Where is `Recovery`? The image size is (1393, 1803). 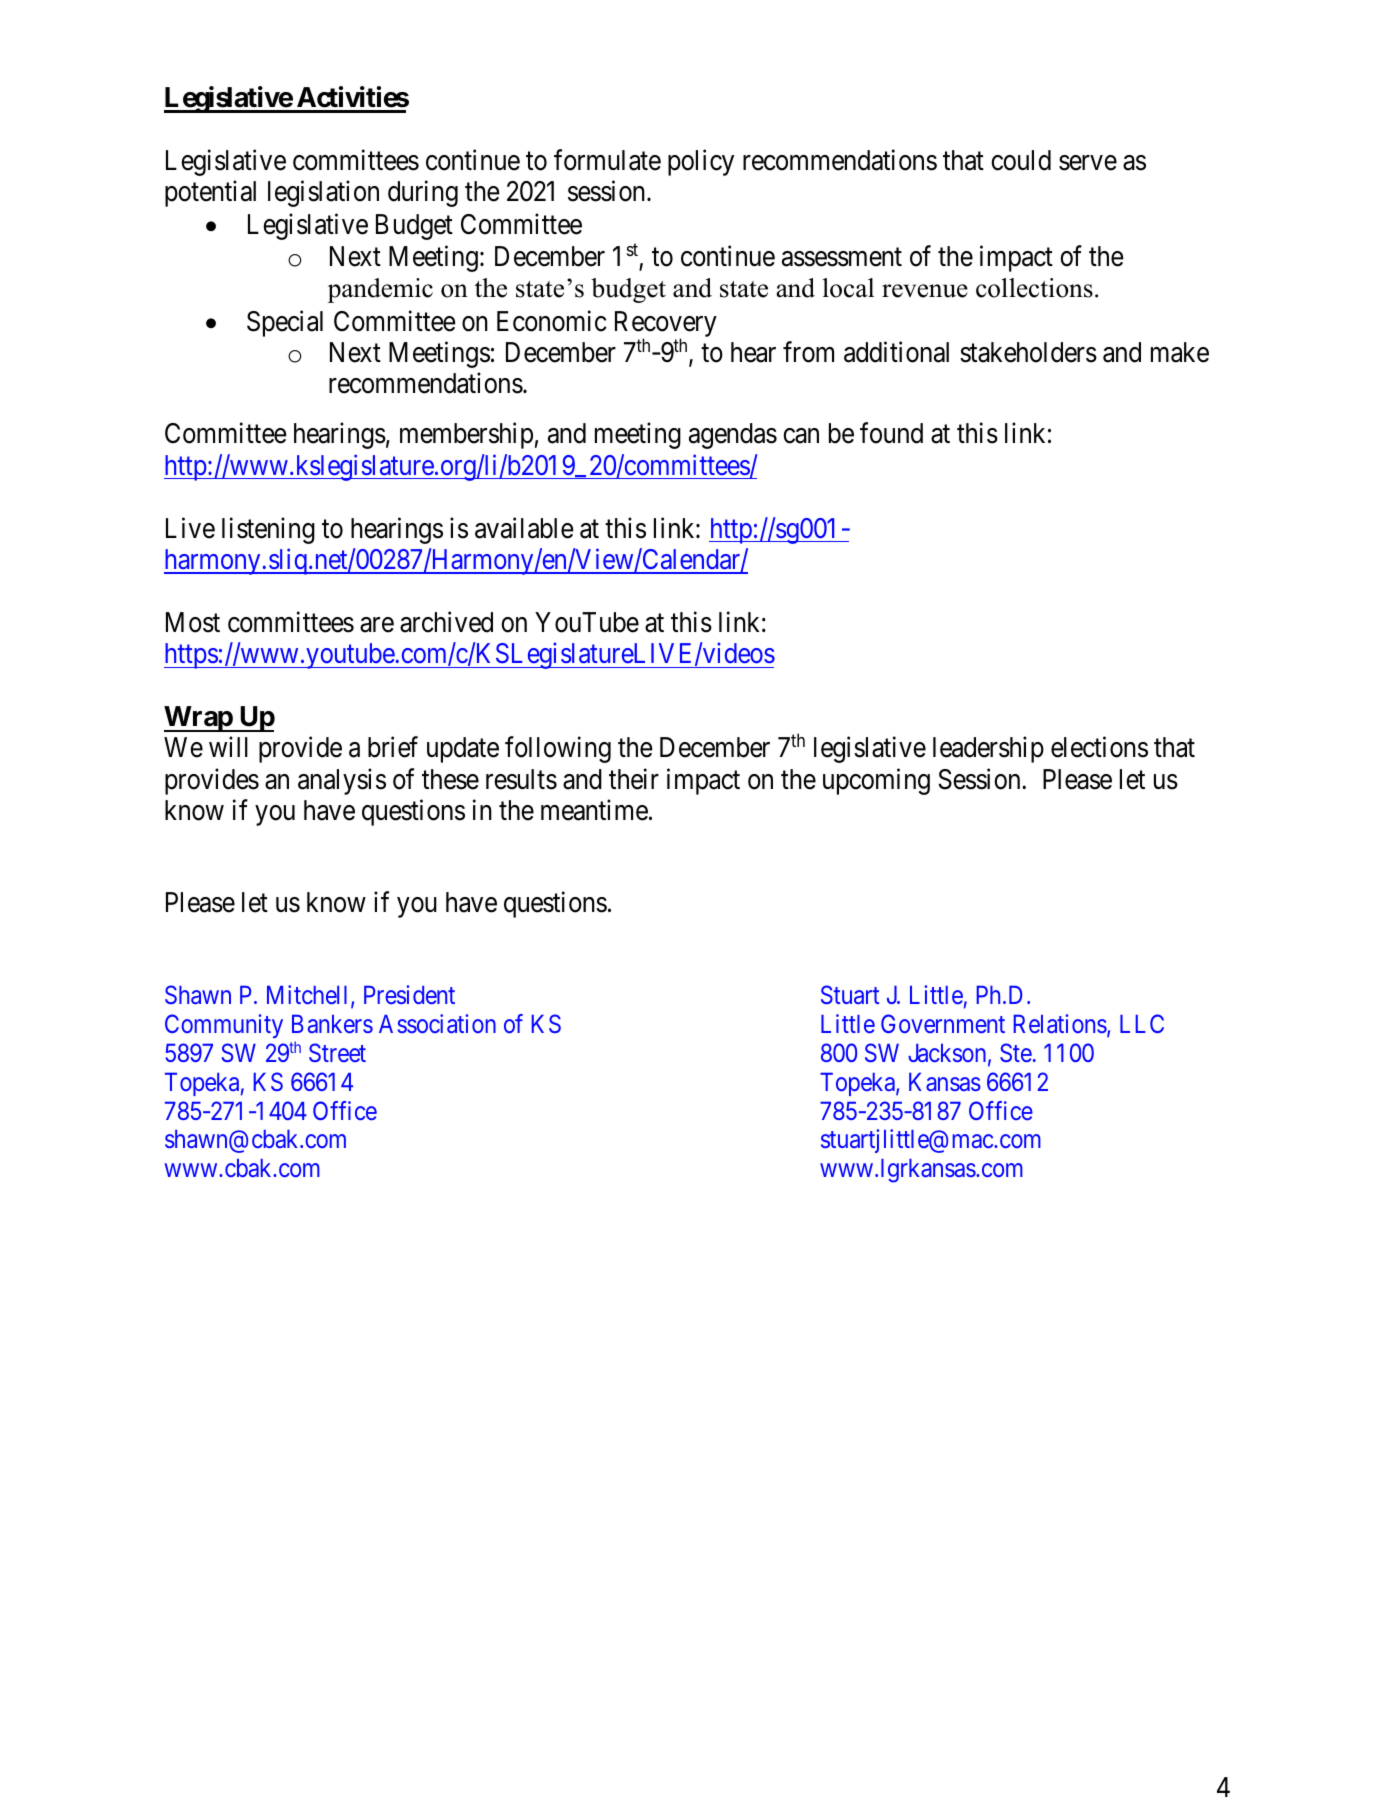 Recovery is located at coordinates (666, 325).
